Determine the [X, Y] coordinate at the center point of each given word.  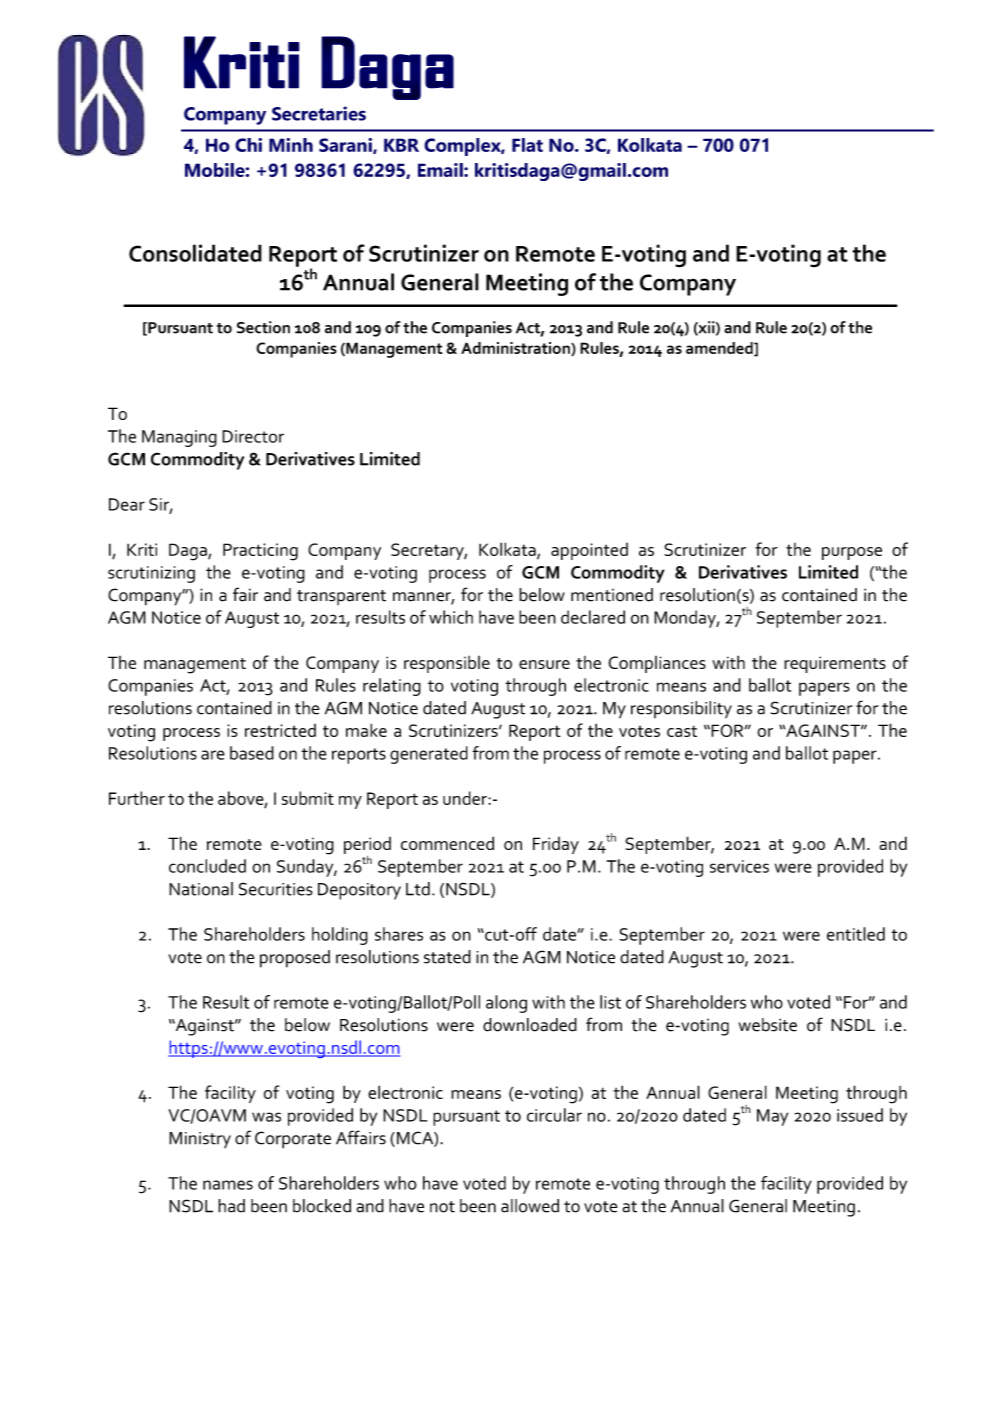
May [772, 1117]
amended [720, 349]
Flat [527, 145]
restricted [280, 730]
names [228, 1185]
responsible [447, 664]
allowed [530, 1206]
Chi [248, 145]
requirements [835, 664]
